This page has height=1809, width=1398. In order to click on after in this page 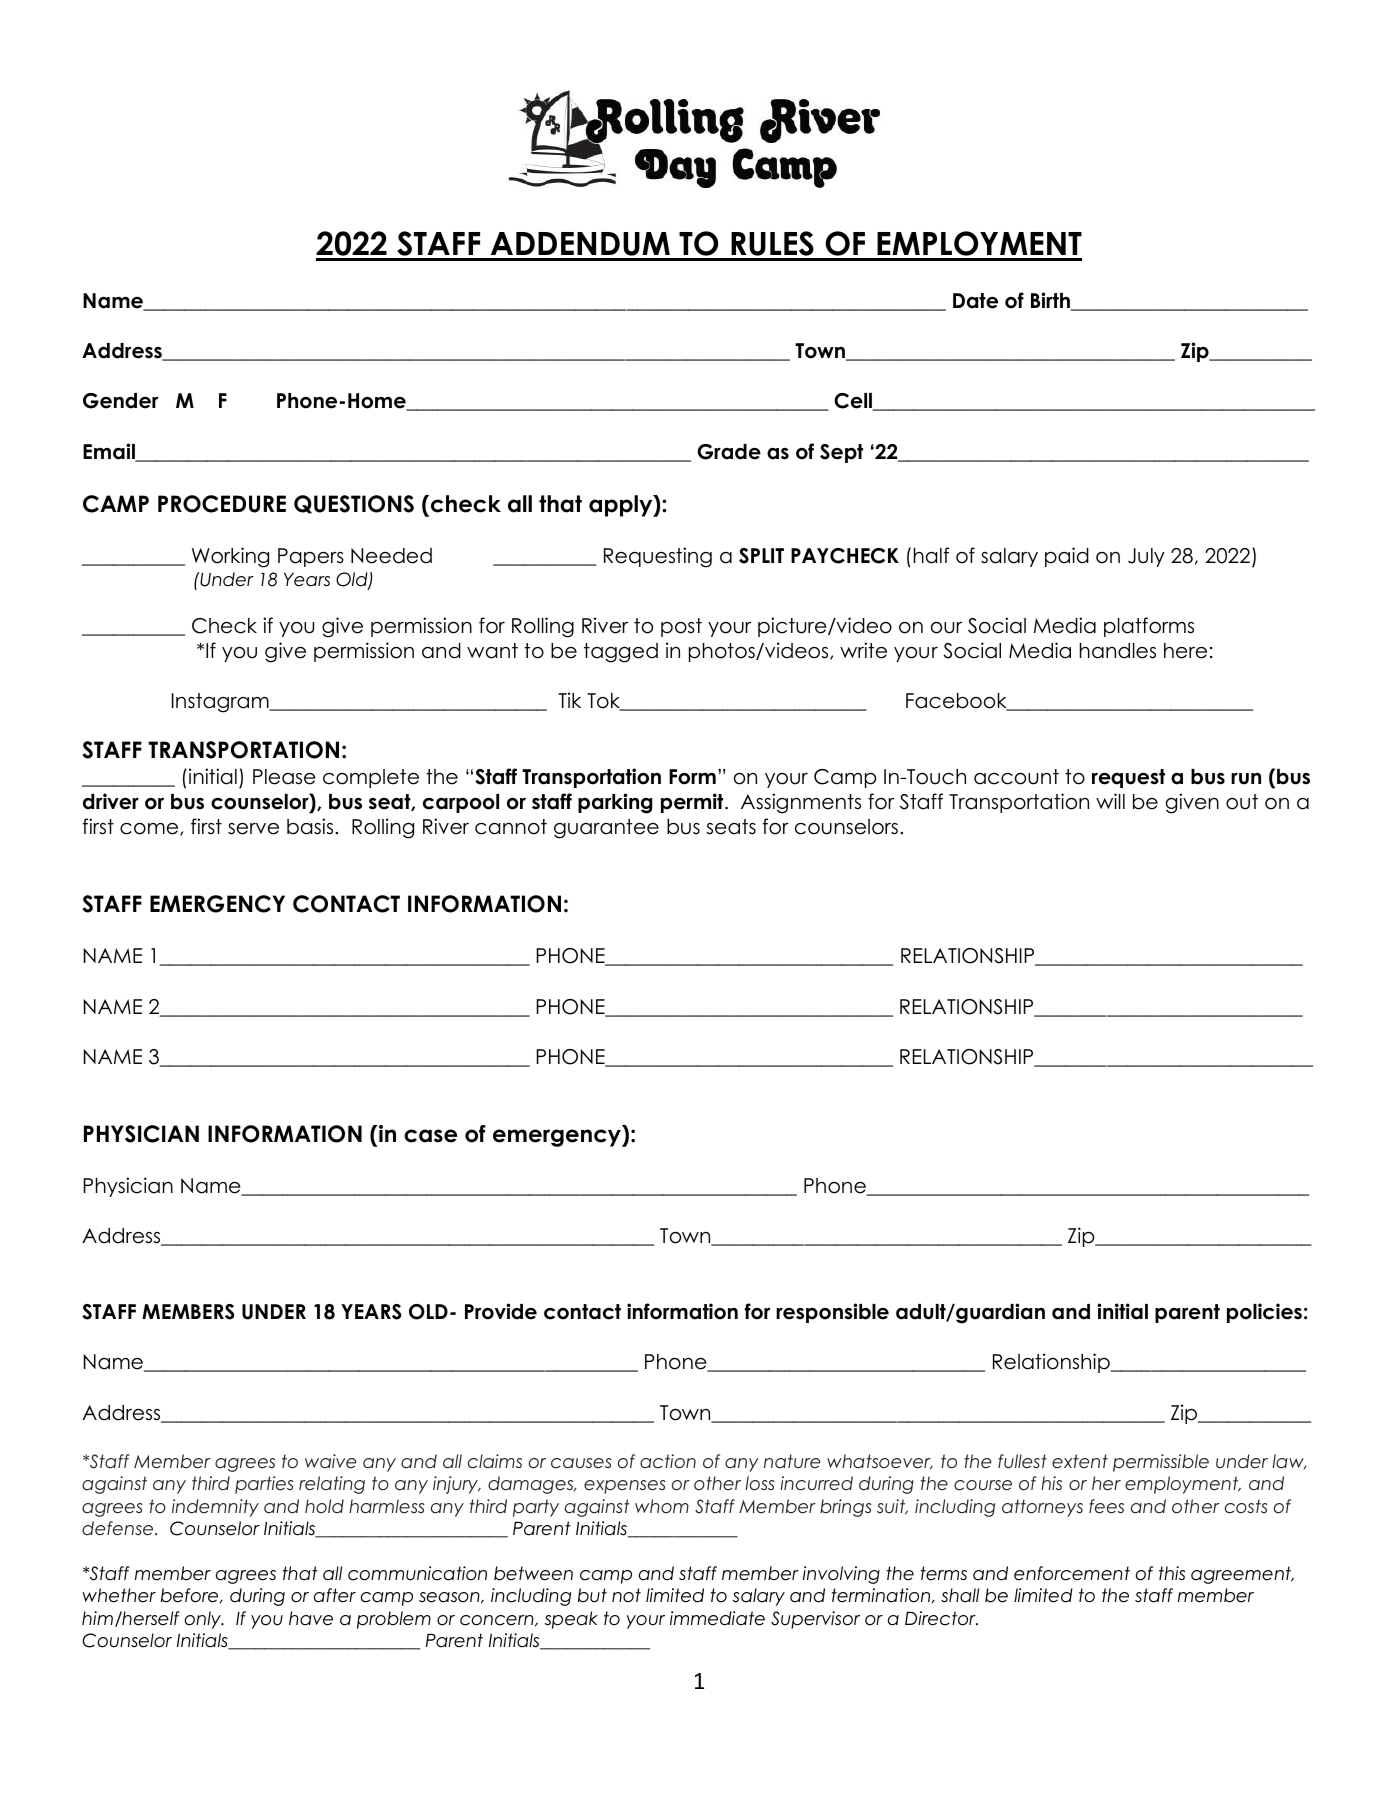, I will do `click(335, 1595)`.
